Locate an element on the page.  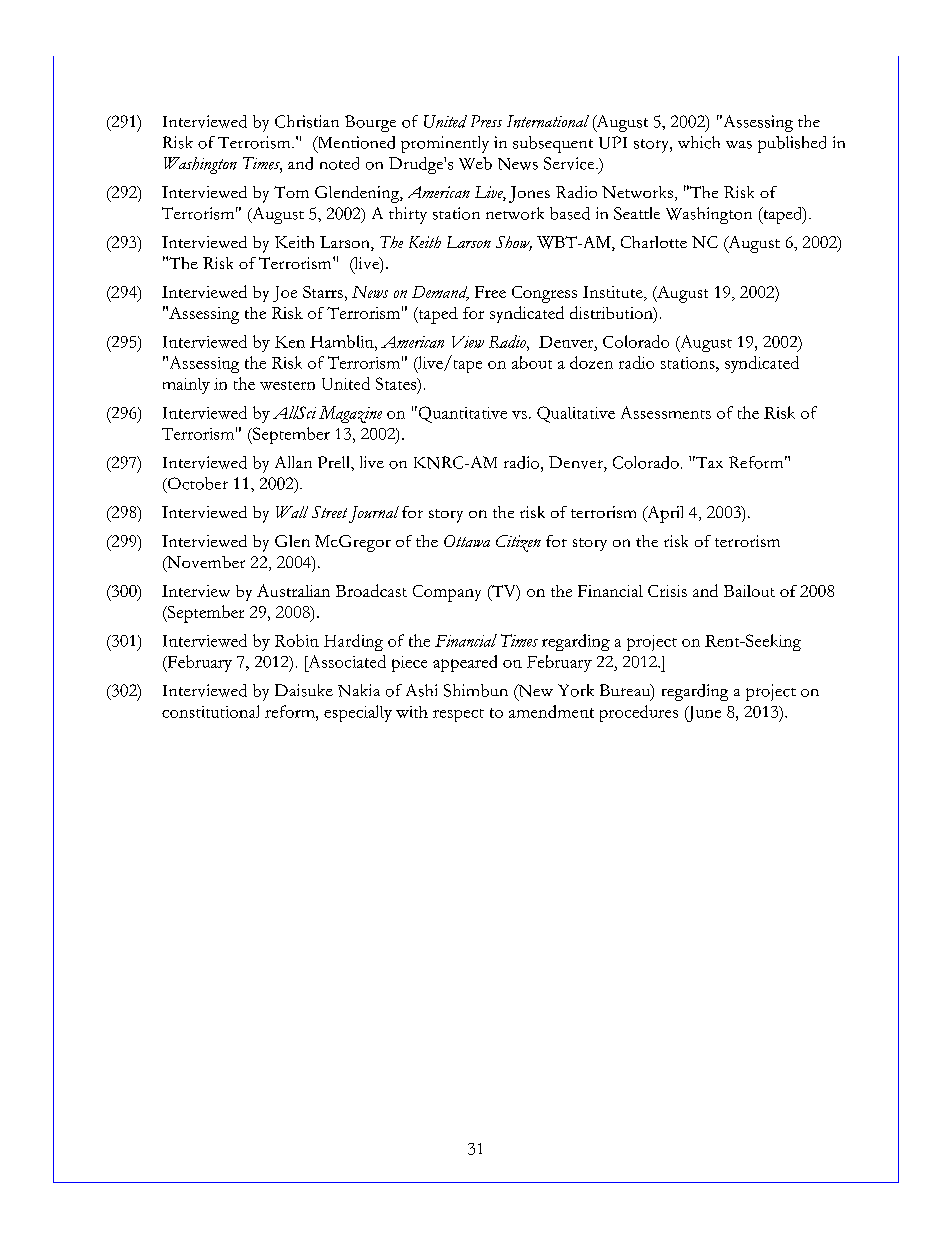
Assessments is located at coordinates (666, 412).
